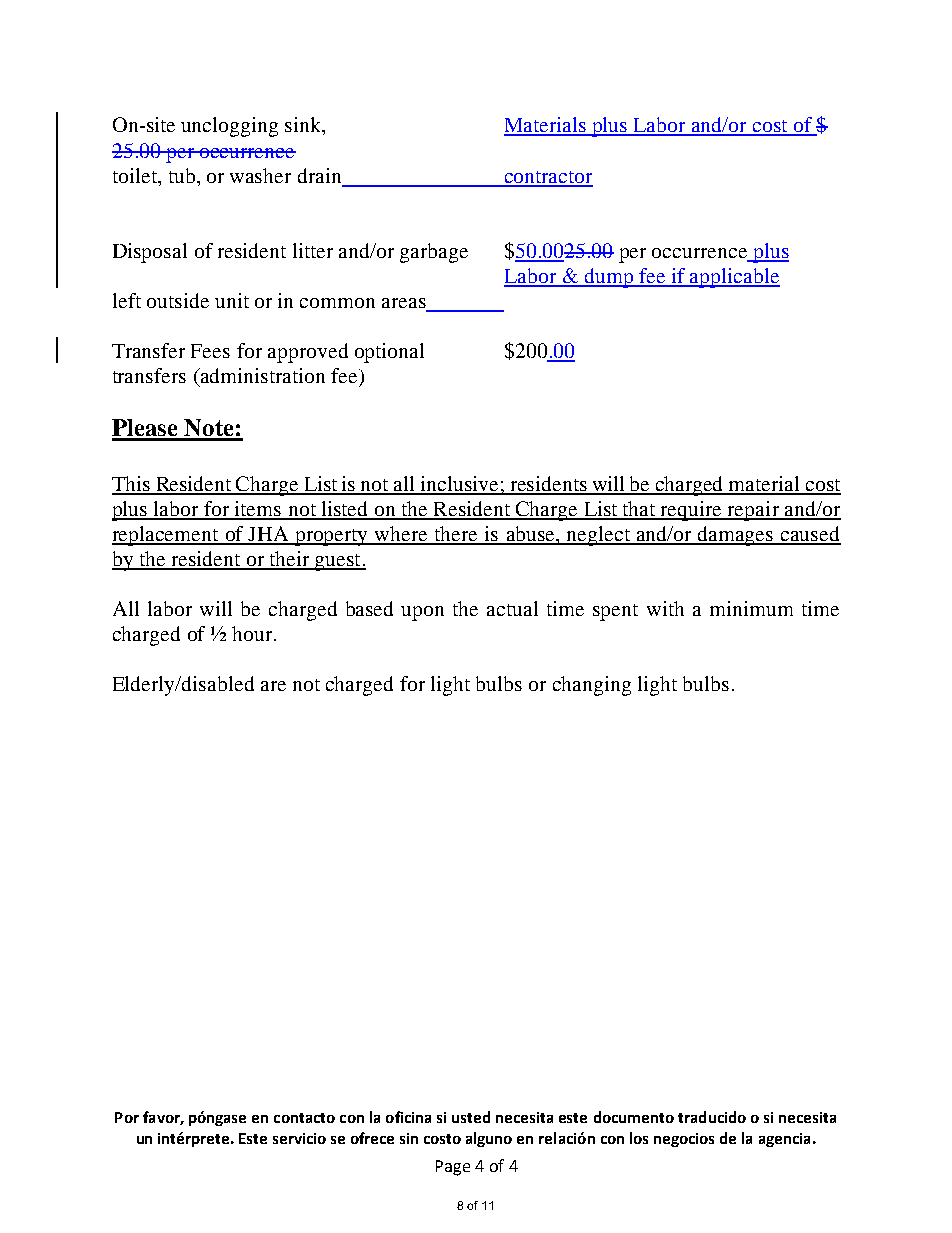 The height and width of the document is (1233, 952). I want to click on Por, so click(127, 1117).
